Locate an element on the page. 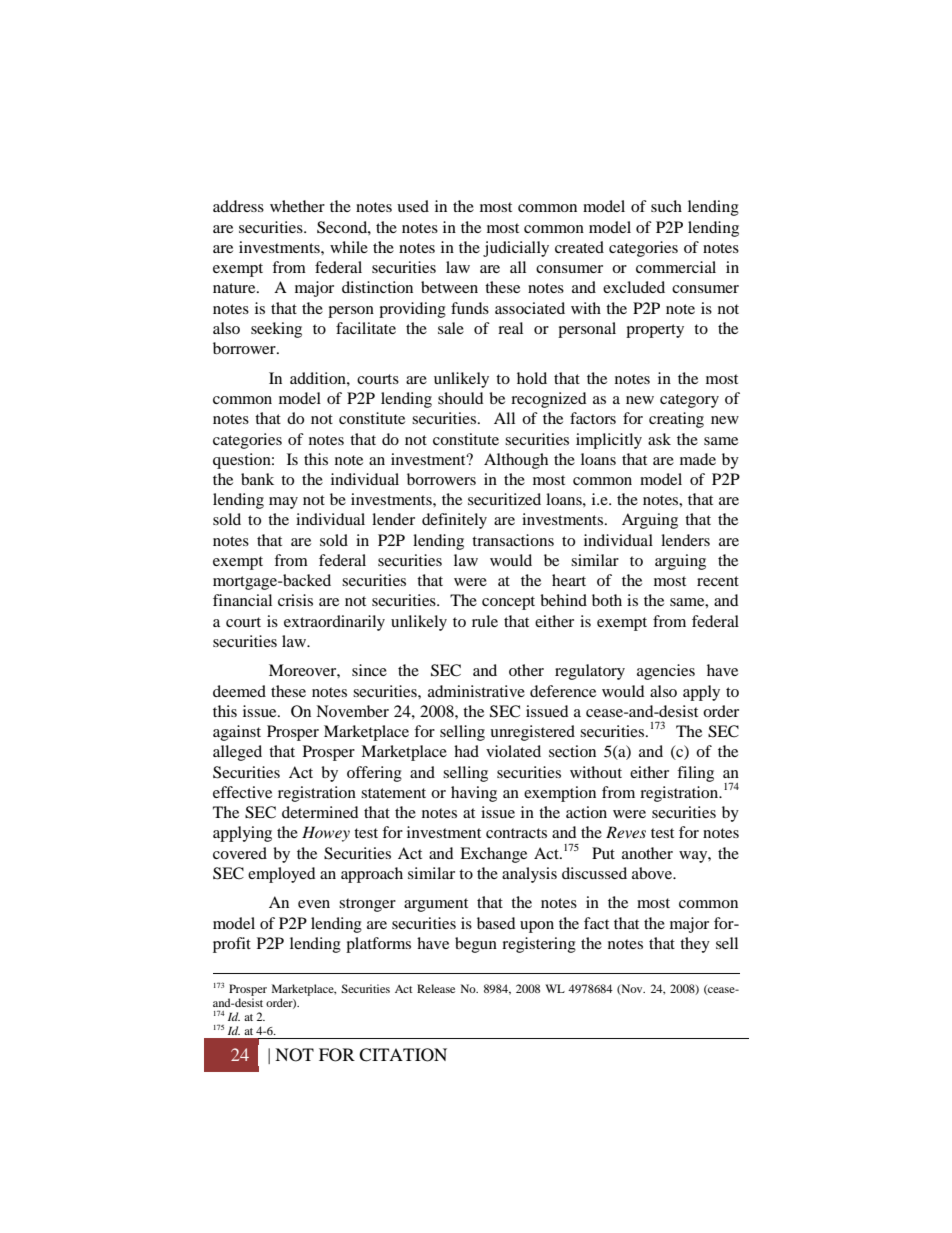 Image resolution: width=952 pixels, height=1233 pixels. whether is located at coordinates (297, 206).
